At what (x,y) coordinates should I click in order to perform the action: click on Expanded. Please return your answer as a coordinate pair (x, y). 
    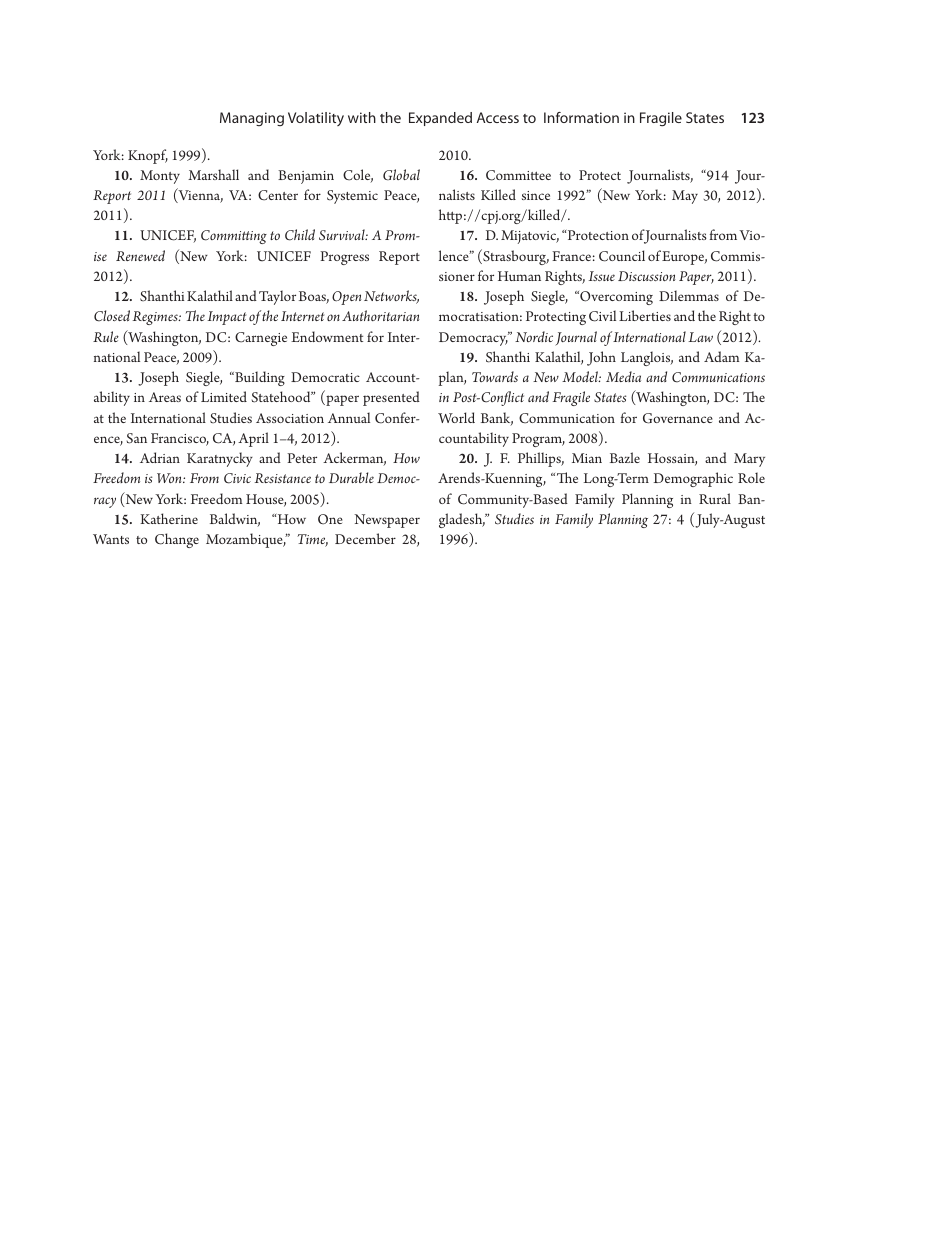
    Looking at the image, I should click on (440, 119).
